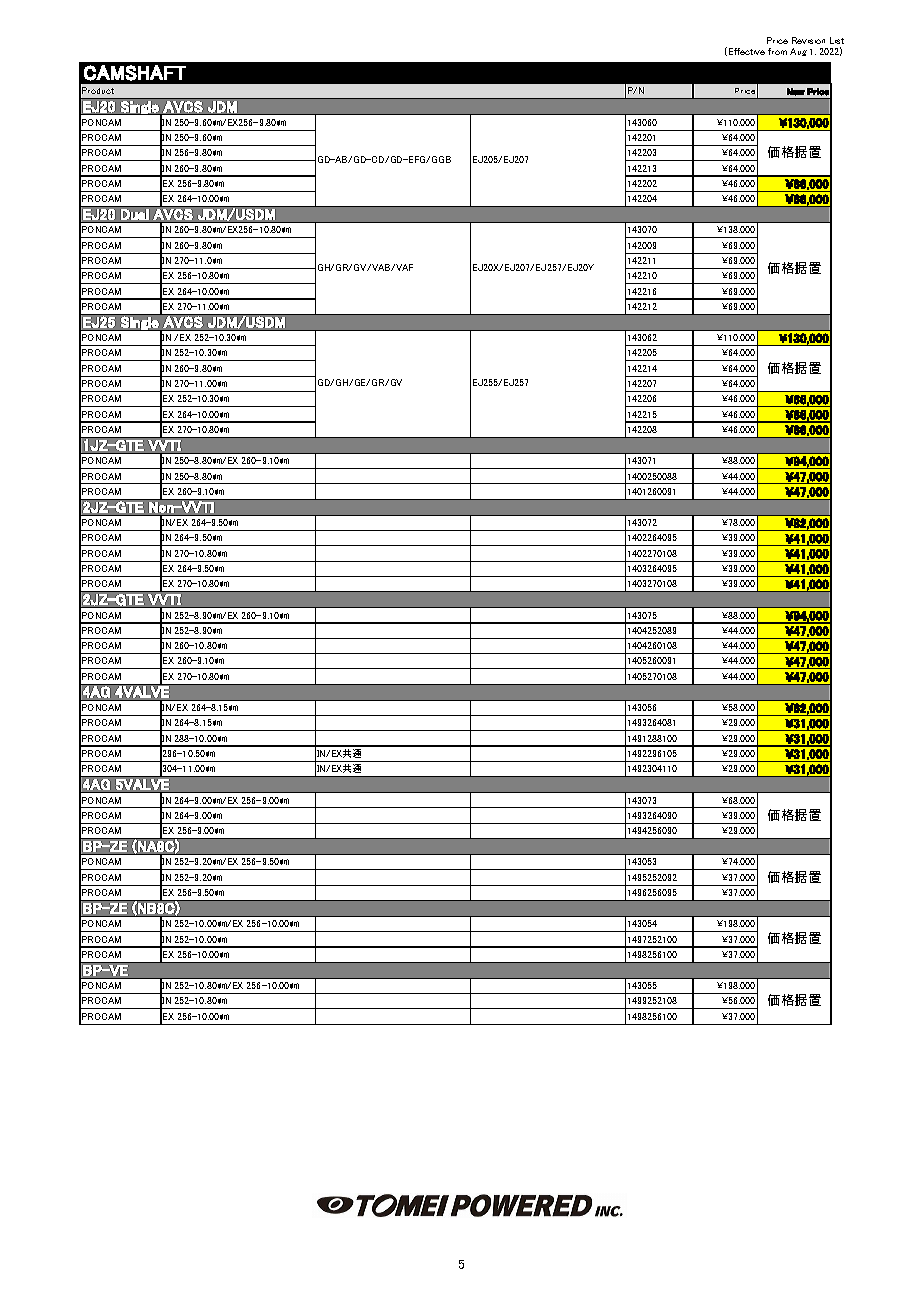  What do you see at coordinates (796, 92) in the screenshot?
I see `New` at bounding box center [796, 92].
